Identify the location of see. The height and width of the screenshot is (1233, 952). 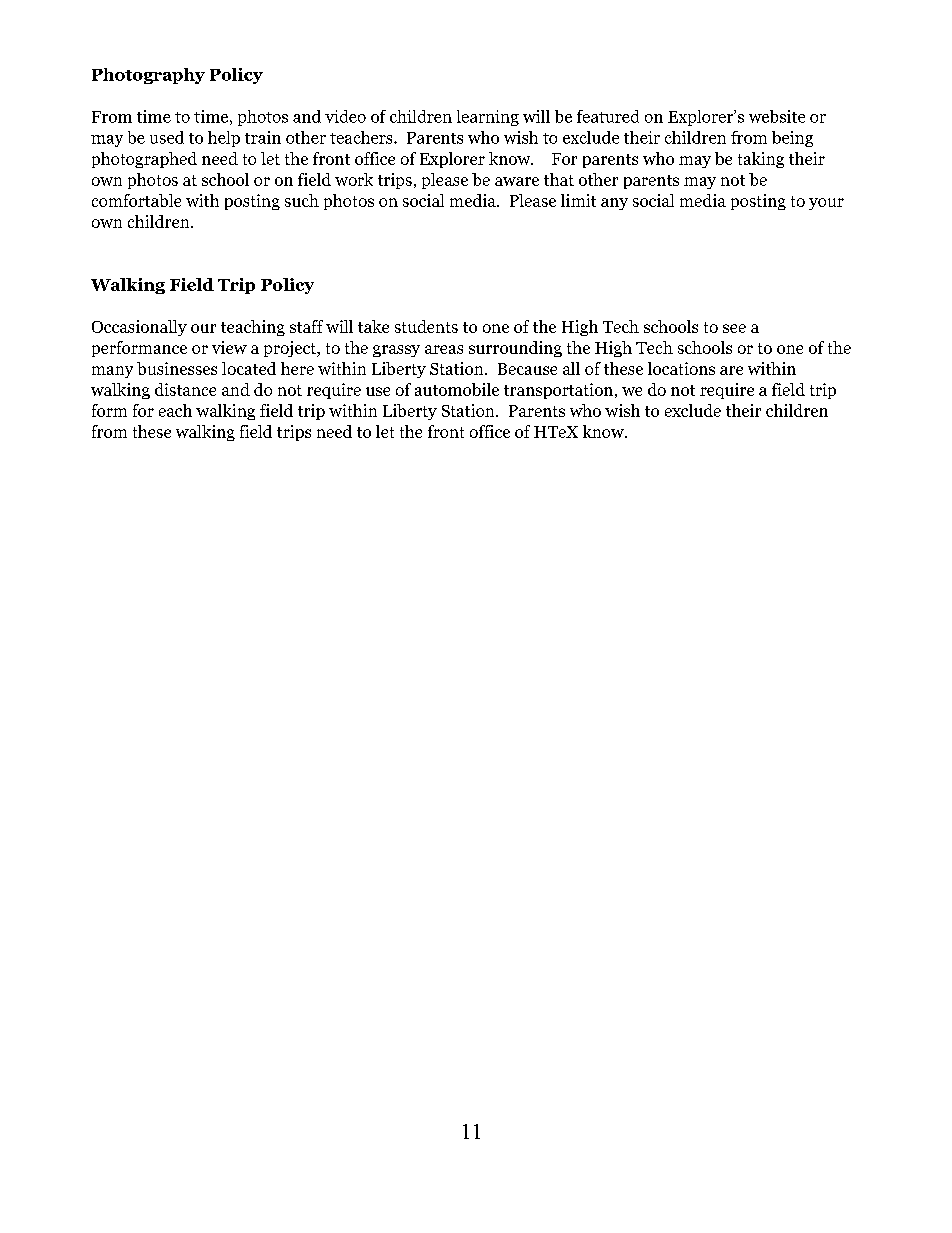
(734, 328).
